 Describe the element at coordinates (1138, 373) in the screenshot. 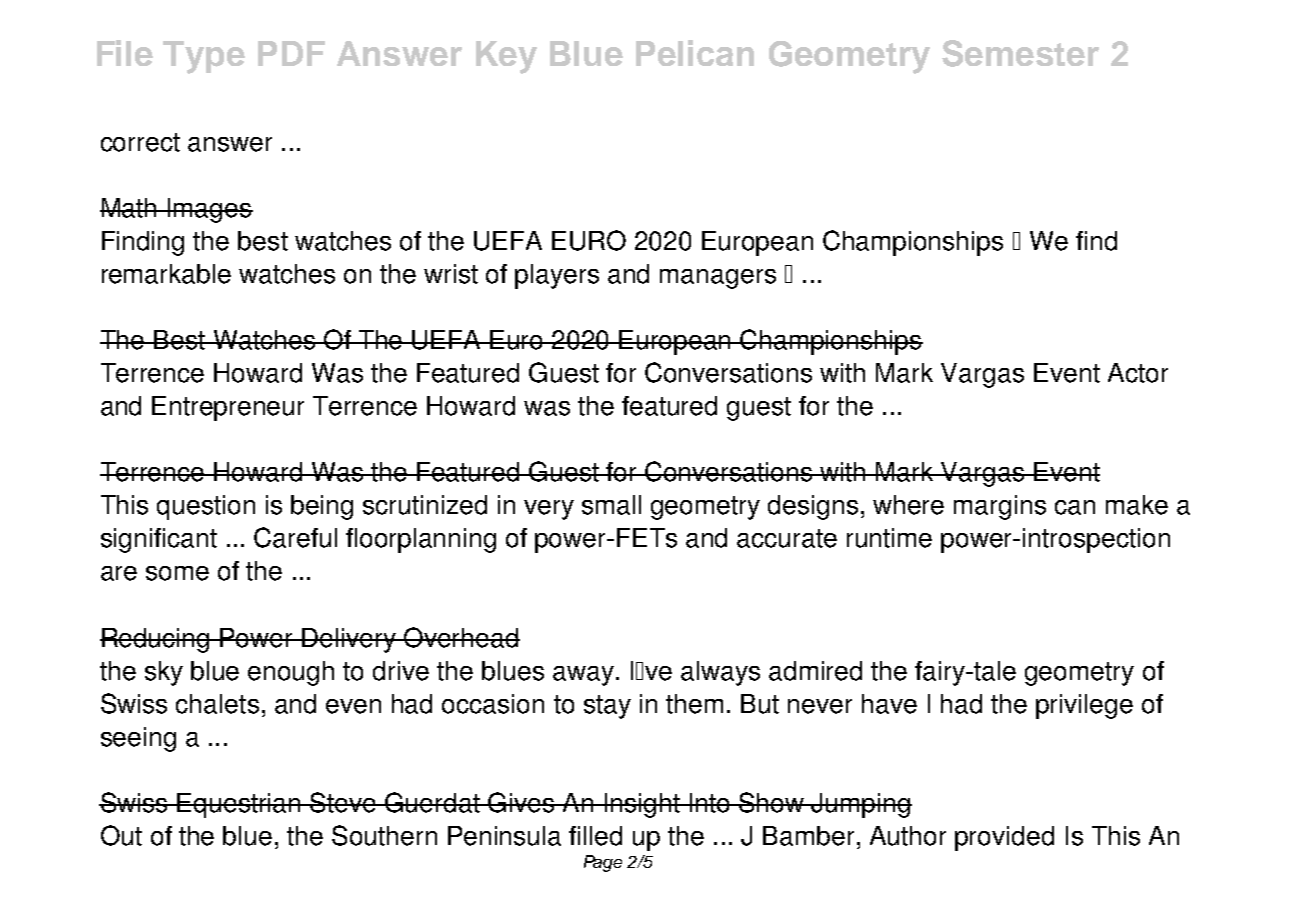

I see `Actor` at that location.
